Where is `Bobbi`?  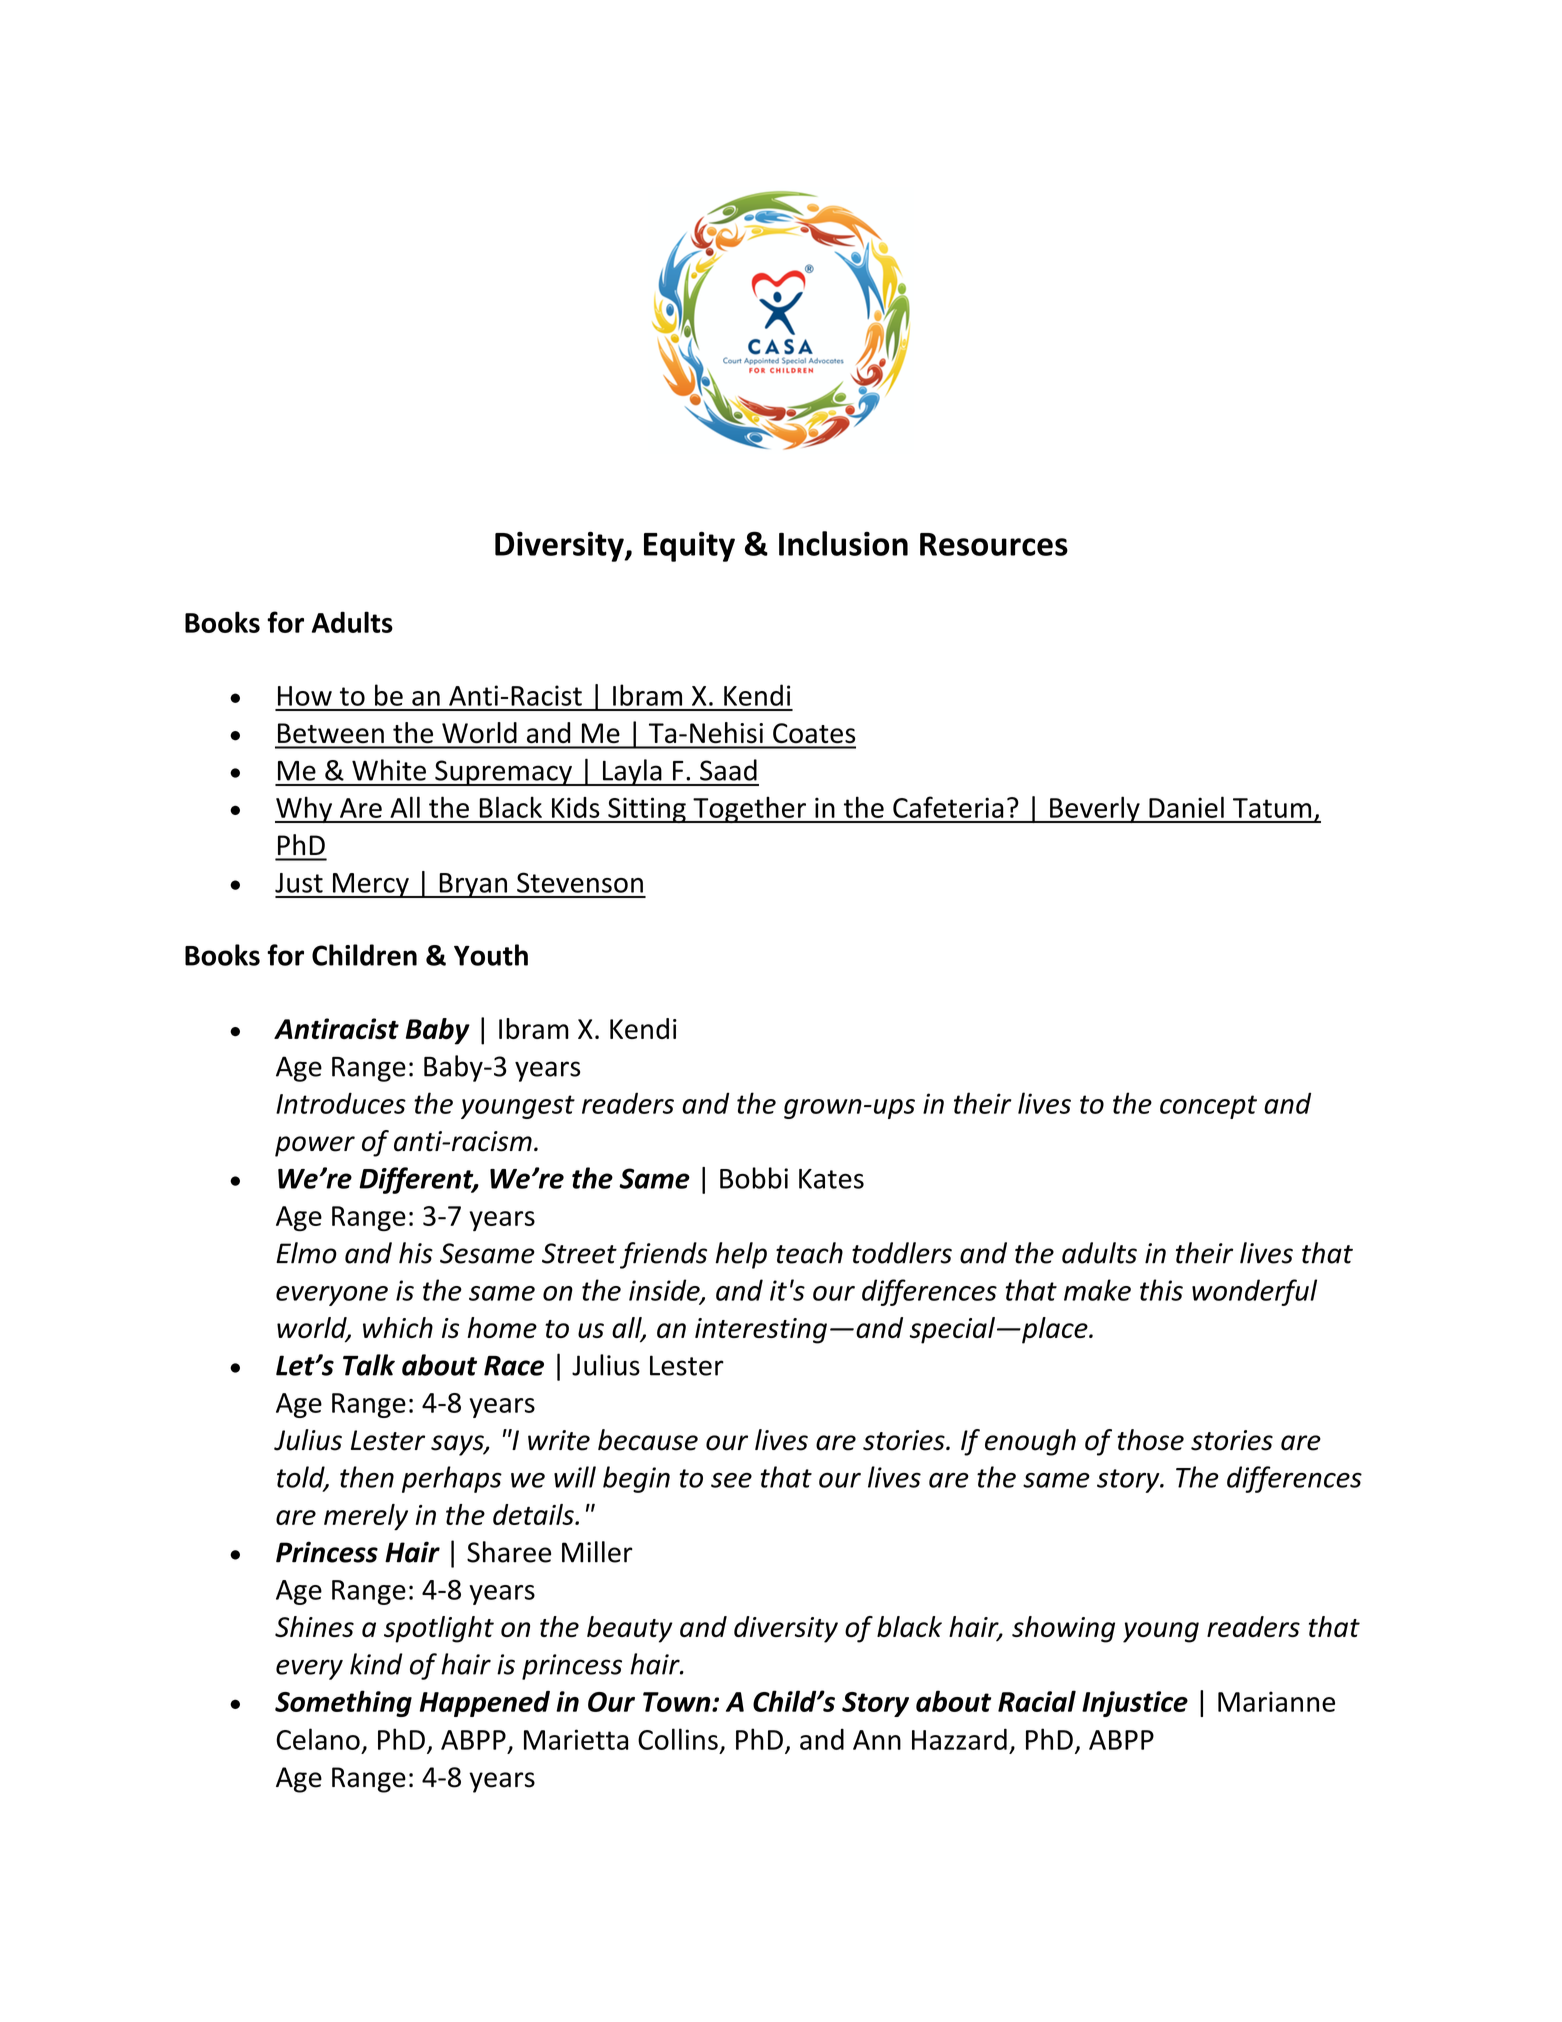 Bobbi is located at coordinates (754, 1178).
